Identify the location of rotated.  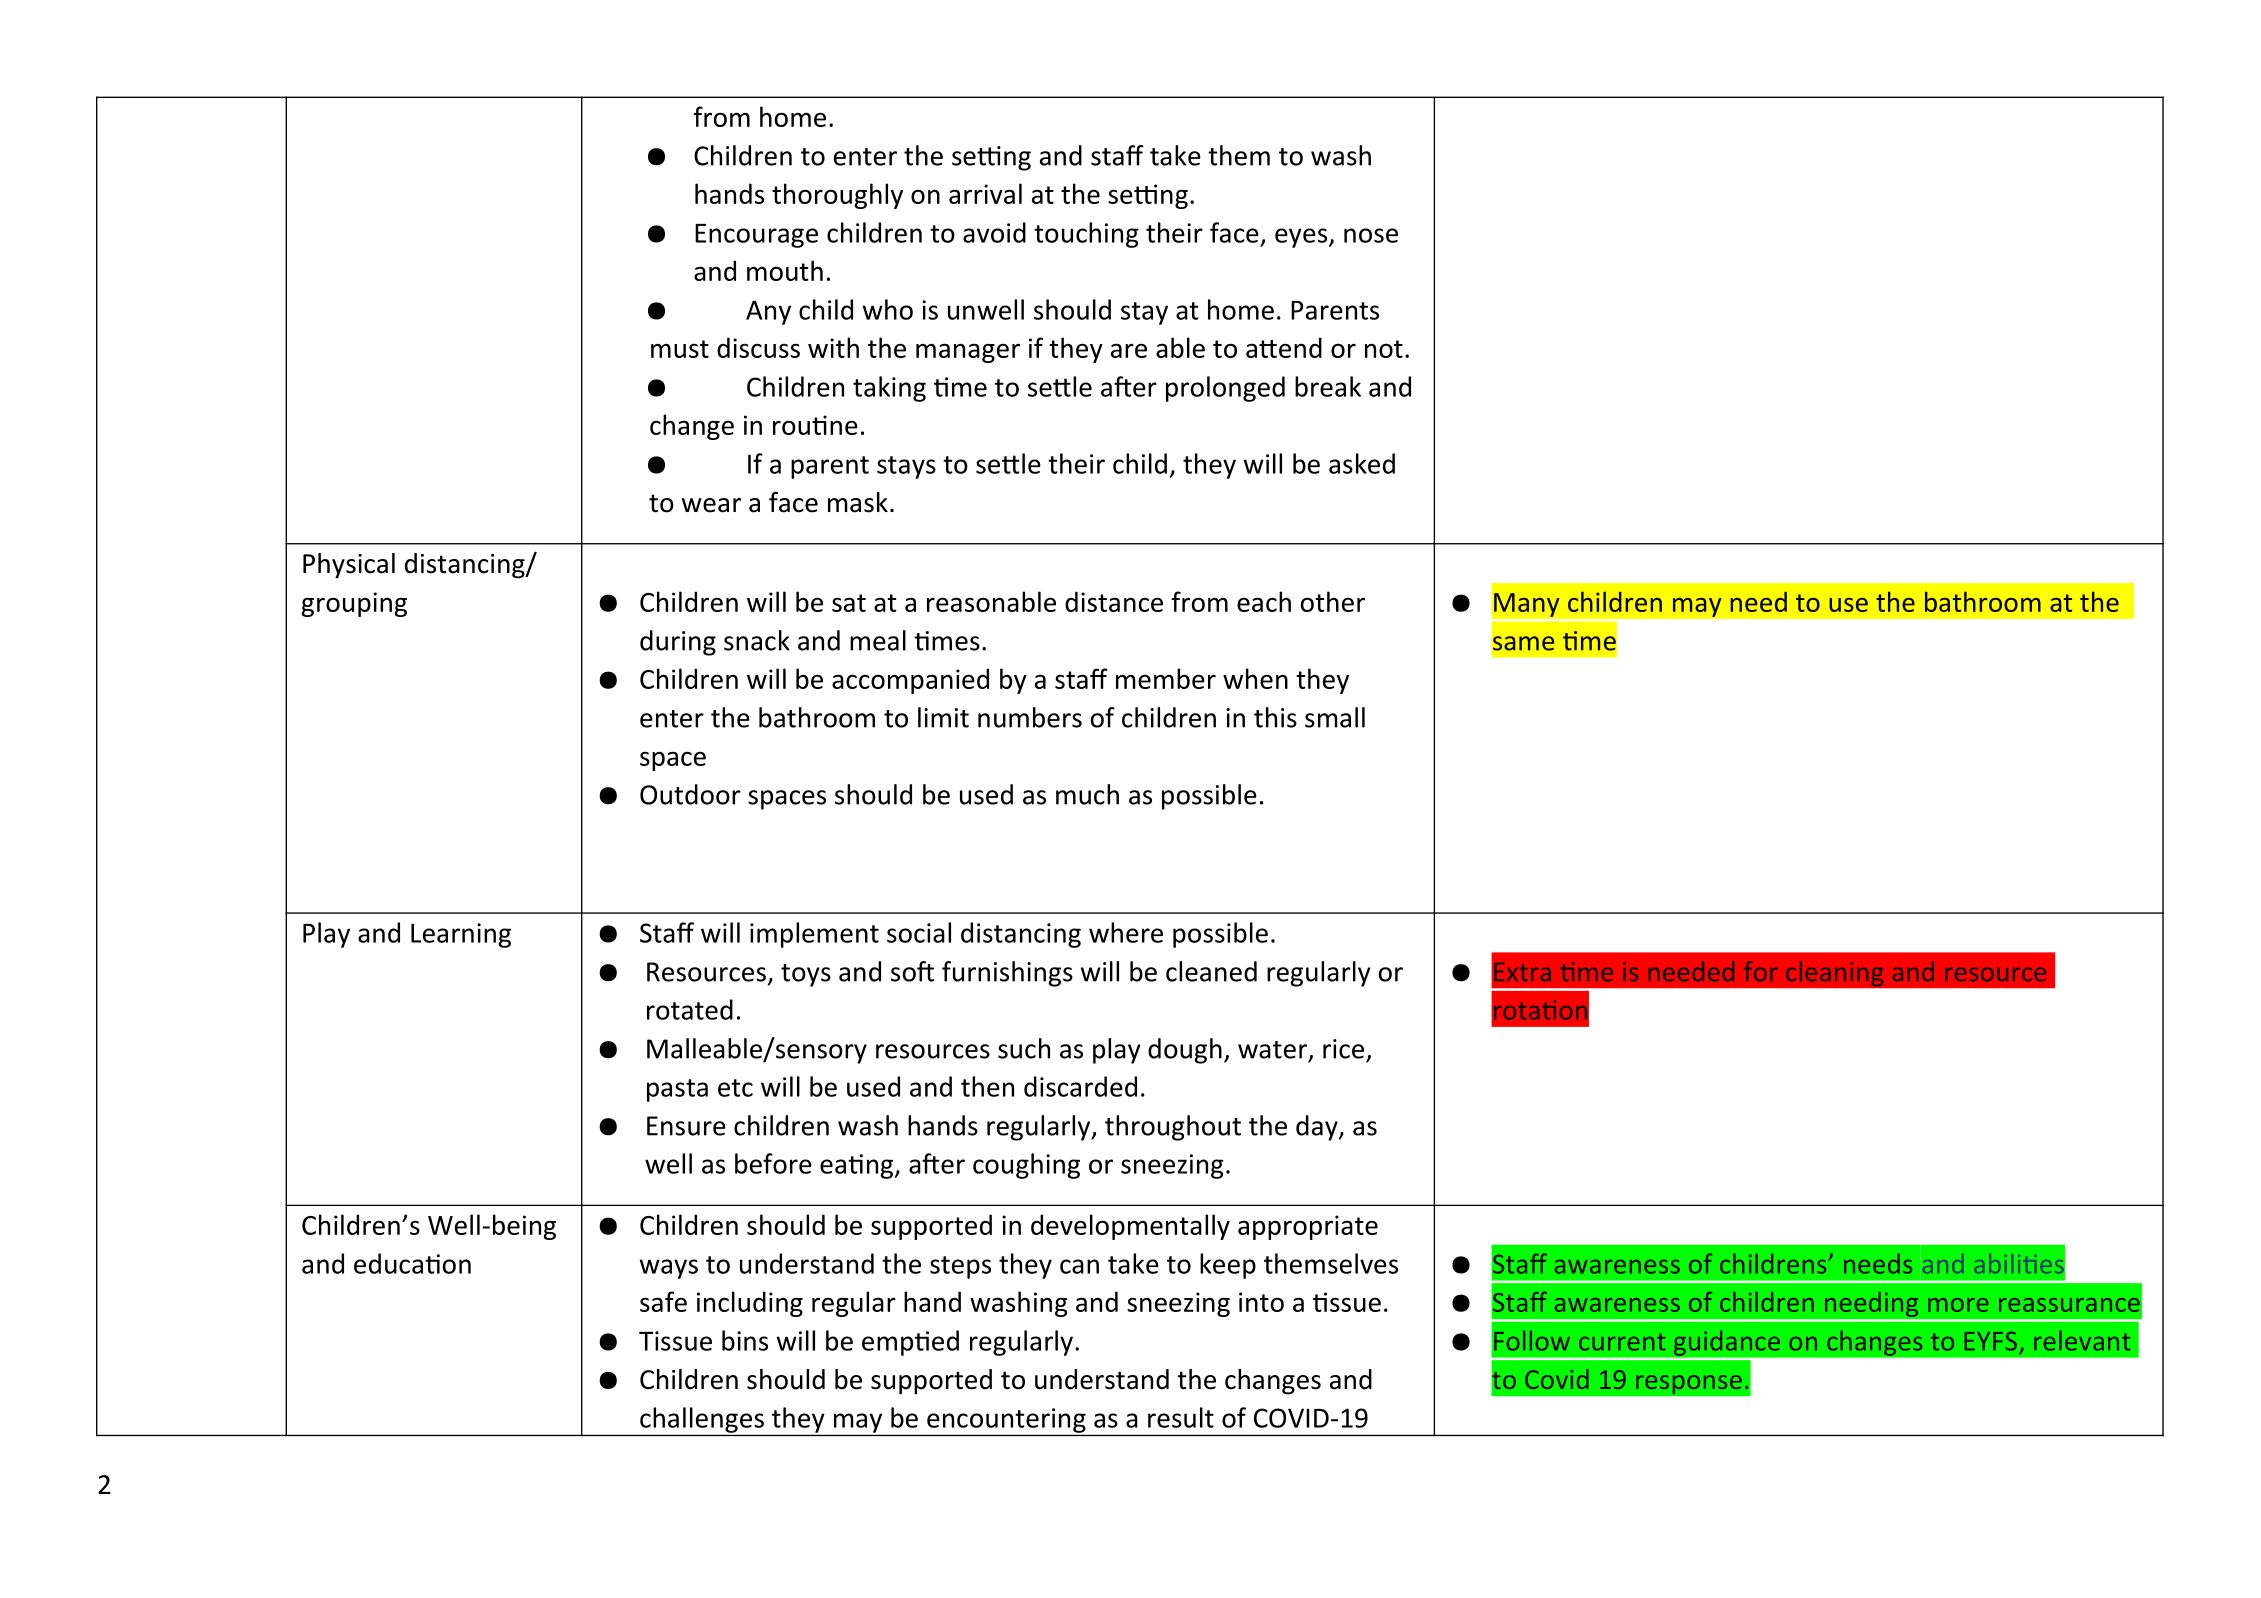
(690, 1009).
